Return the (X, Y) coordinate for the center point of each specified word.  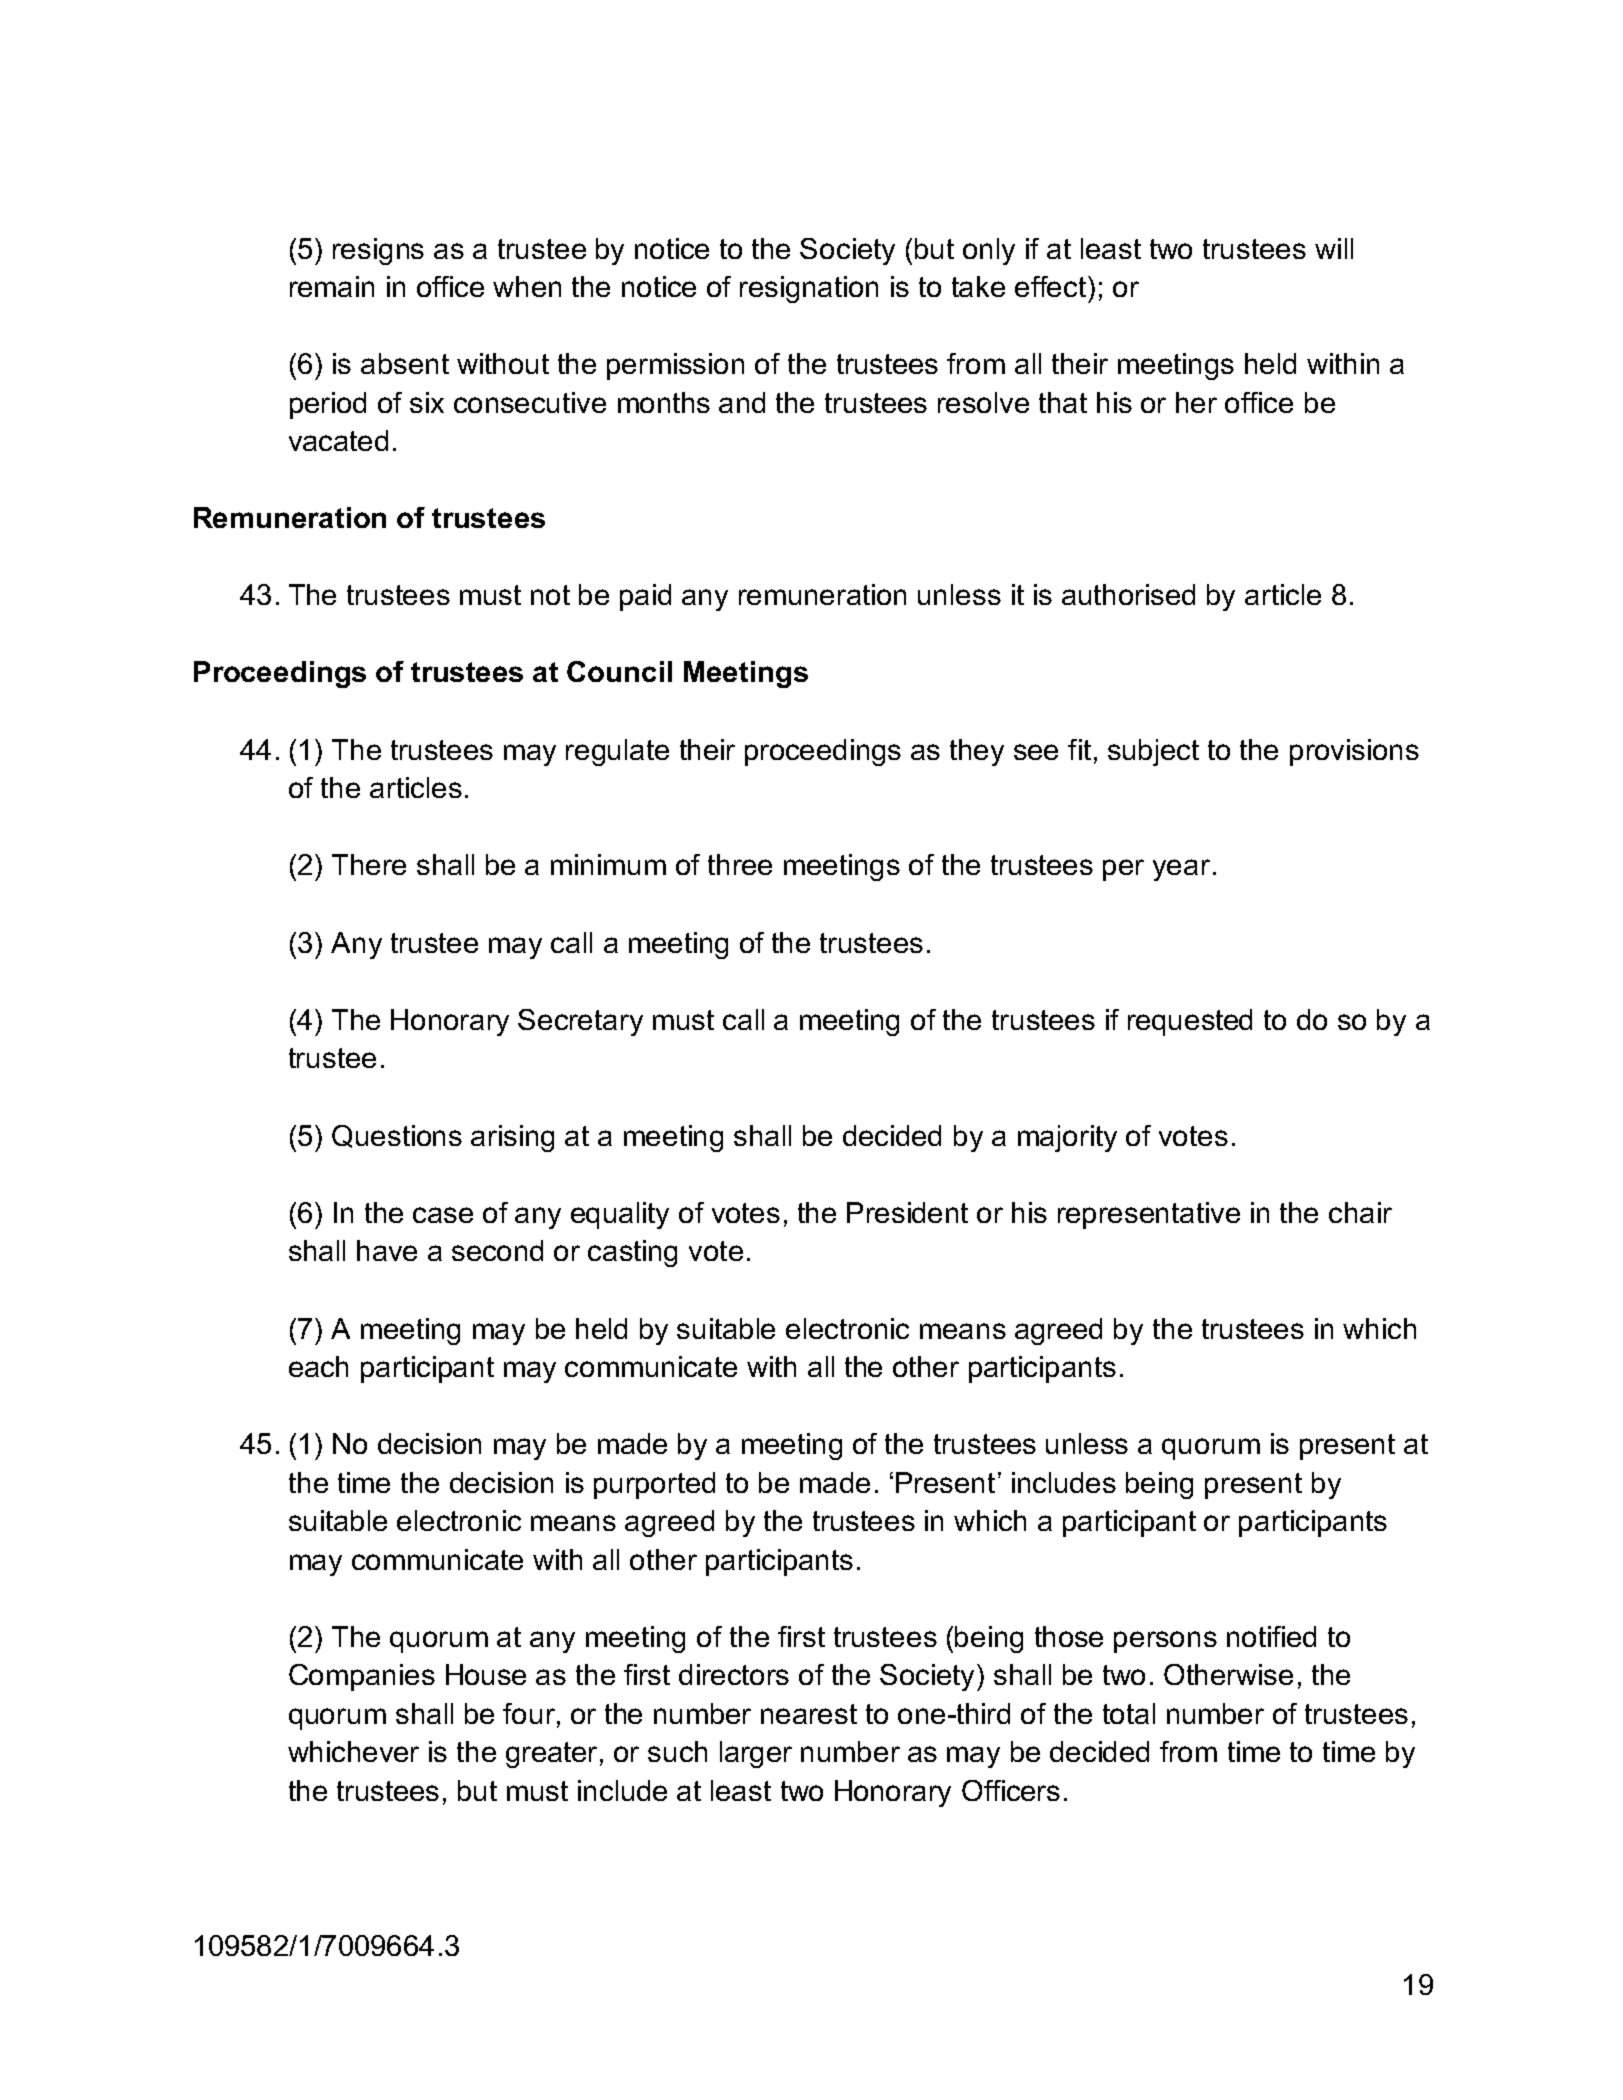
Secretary (580, 1022)
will (1334, 248)
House (486, 1674)
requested (1190, 1022)
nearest (809, 1714)
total (1129, 1713)
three (740, 864)
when (527, 286)
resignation (809, 289)
